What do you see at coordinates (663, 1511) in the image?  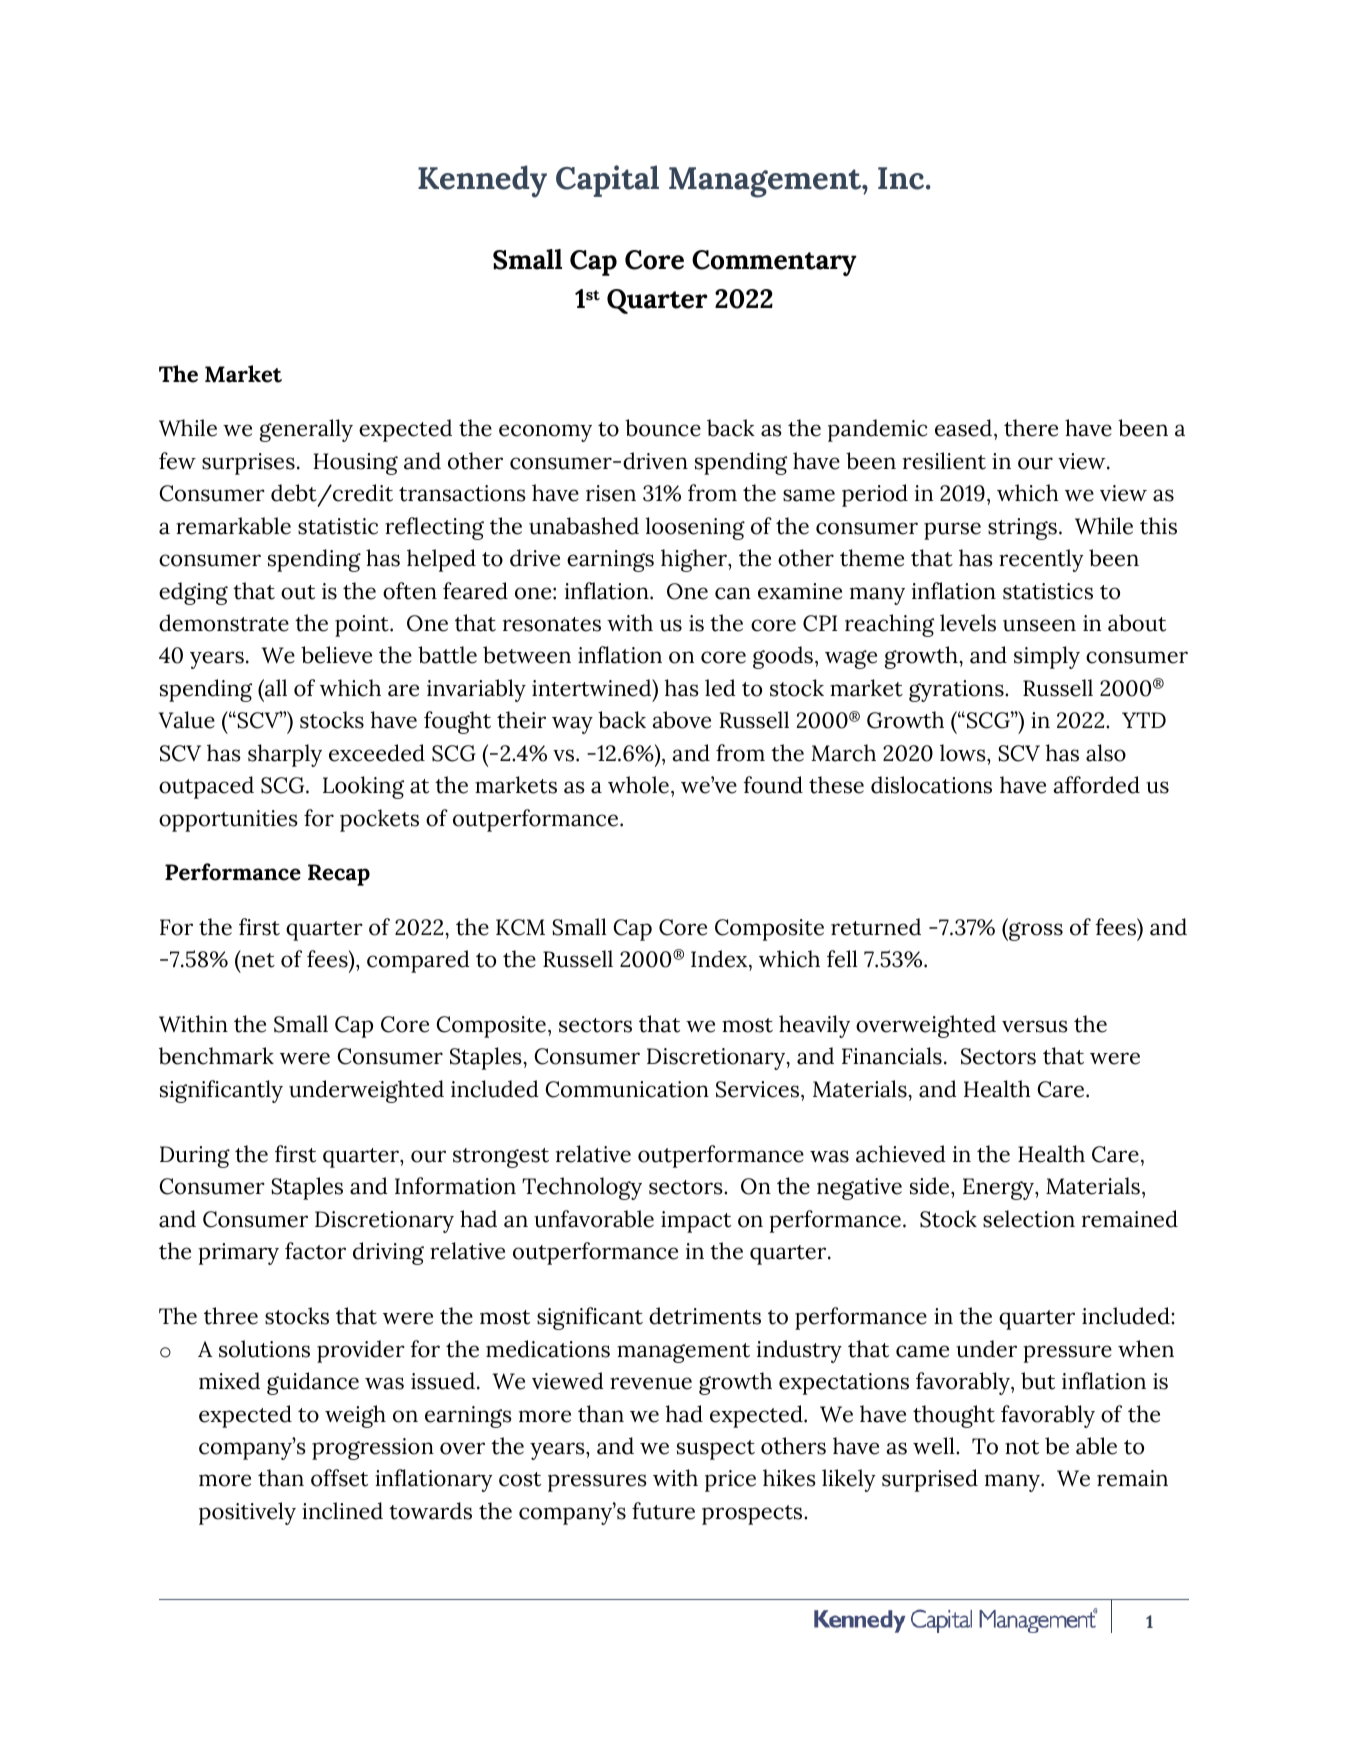 I see `future` at bounding box center [663, 1511].
